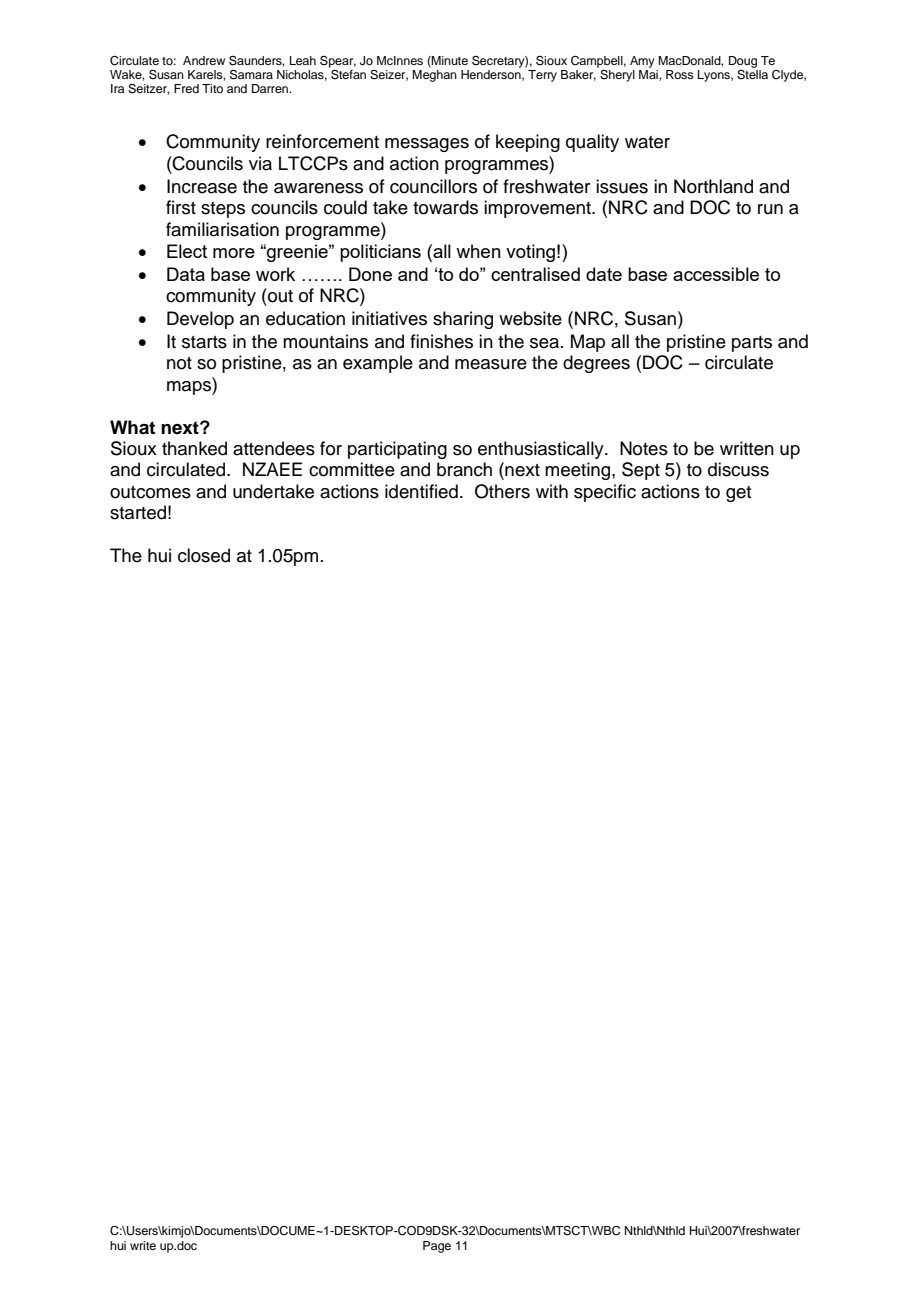 Image resolution: width=924 pixels, height=1308 pixels. What do you see at coordinates (143, 1245) in the image?
I see `write` at bounding box center [143, 1245].
